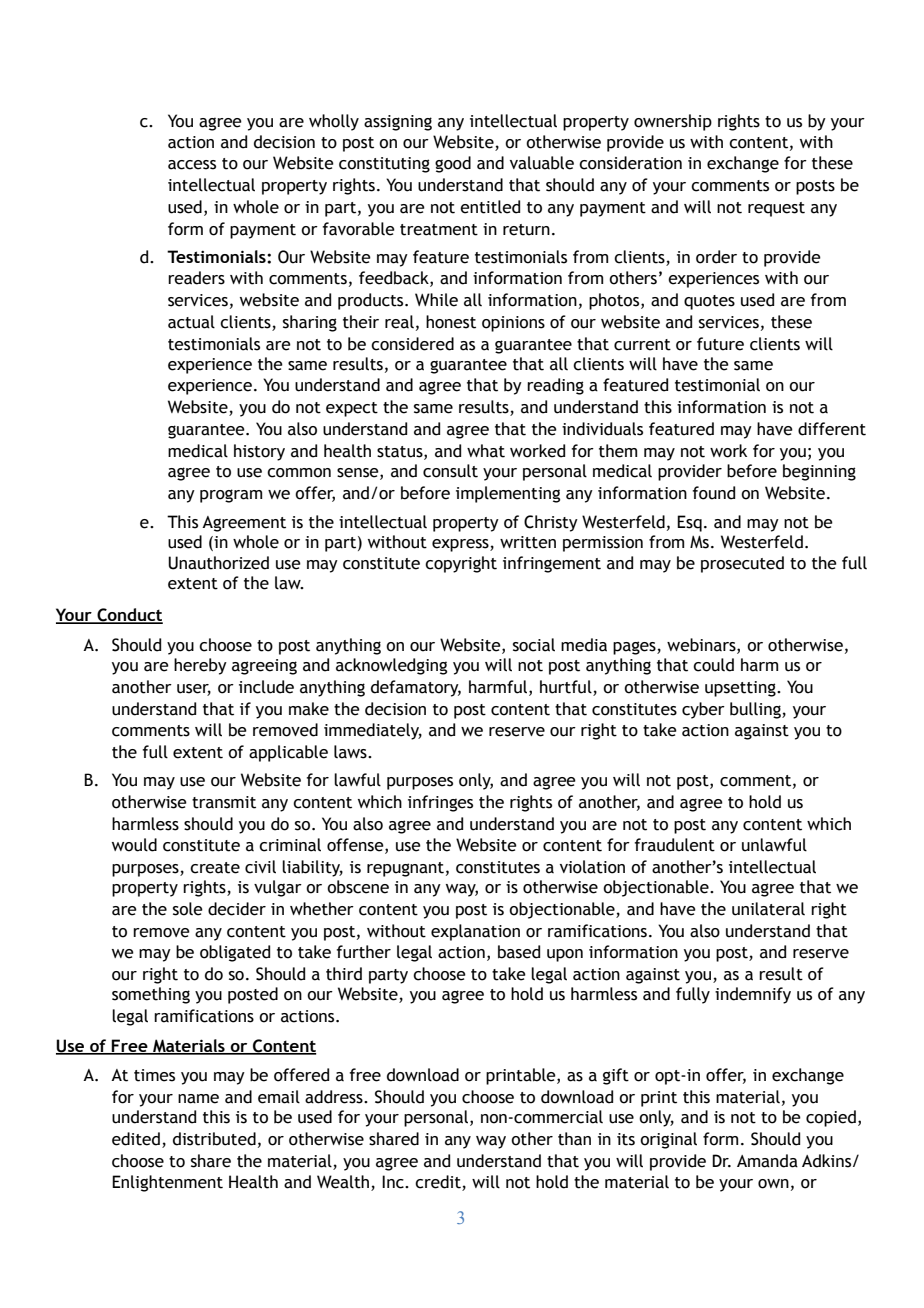  I want to click on credit, so click(439, 1183).
